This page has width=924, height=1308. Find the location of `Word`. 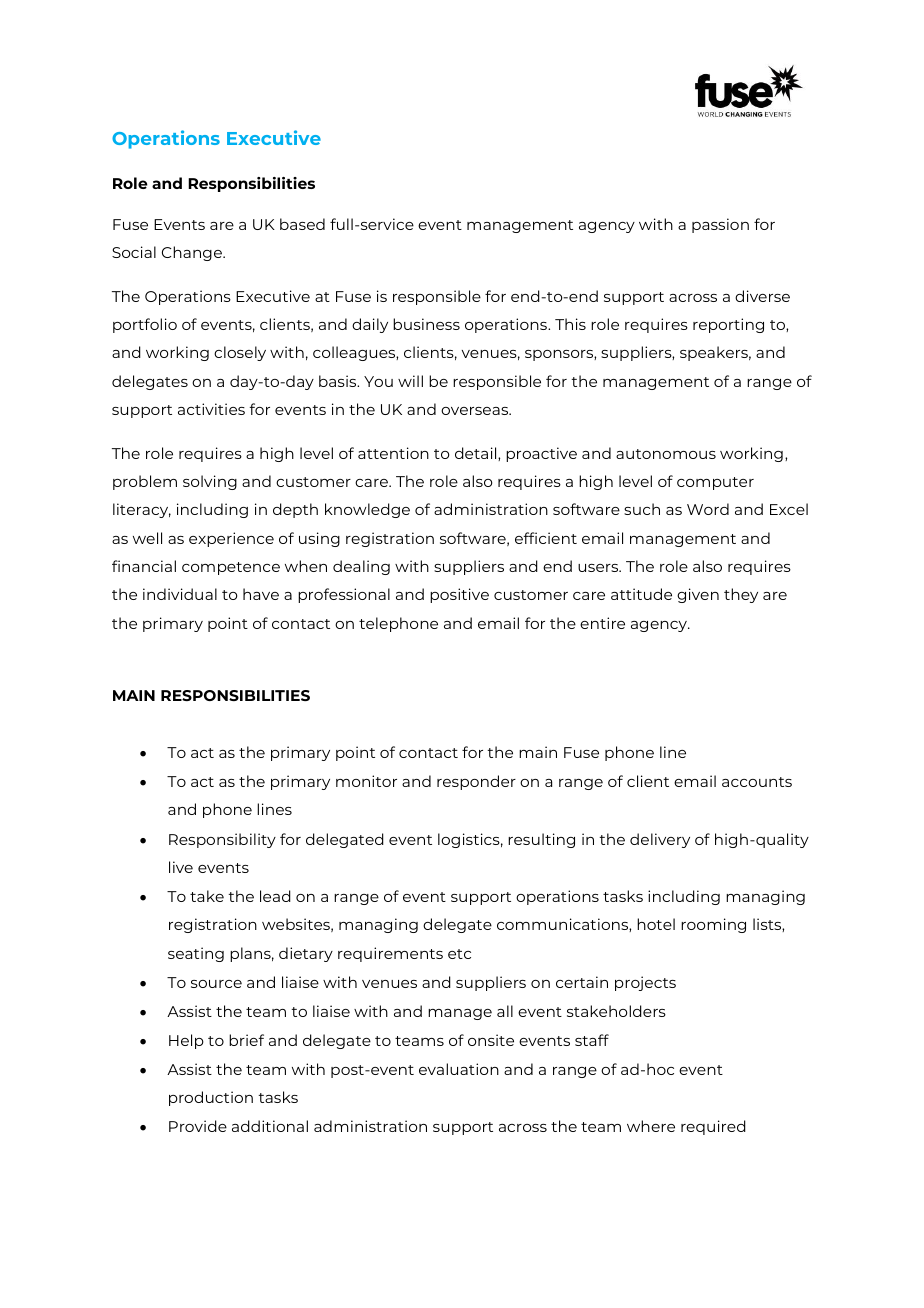

Word is located at coordinates (708, 509).
